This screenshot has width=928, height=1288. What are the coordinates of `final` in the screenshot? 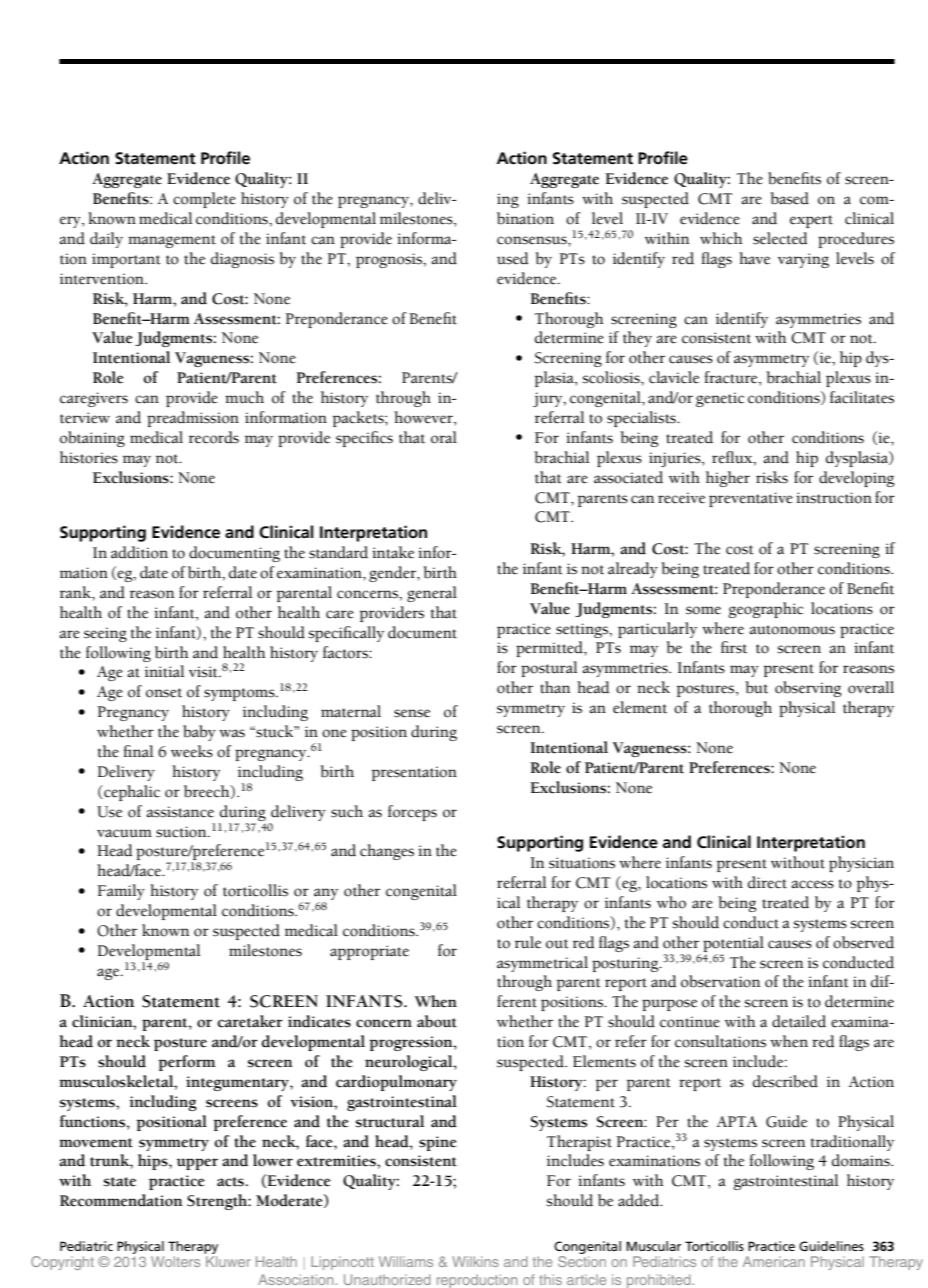 It's located at (138, 751).
